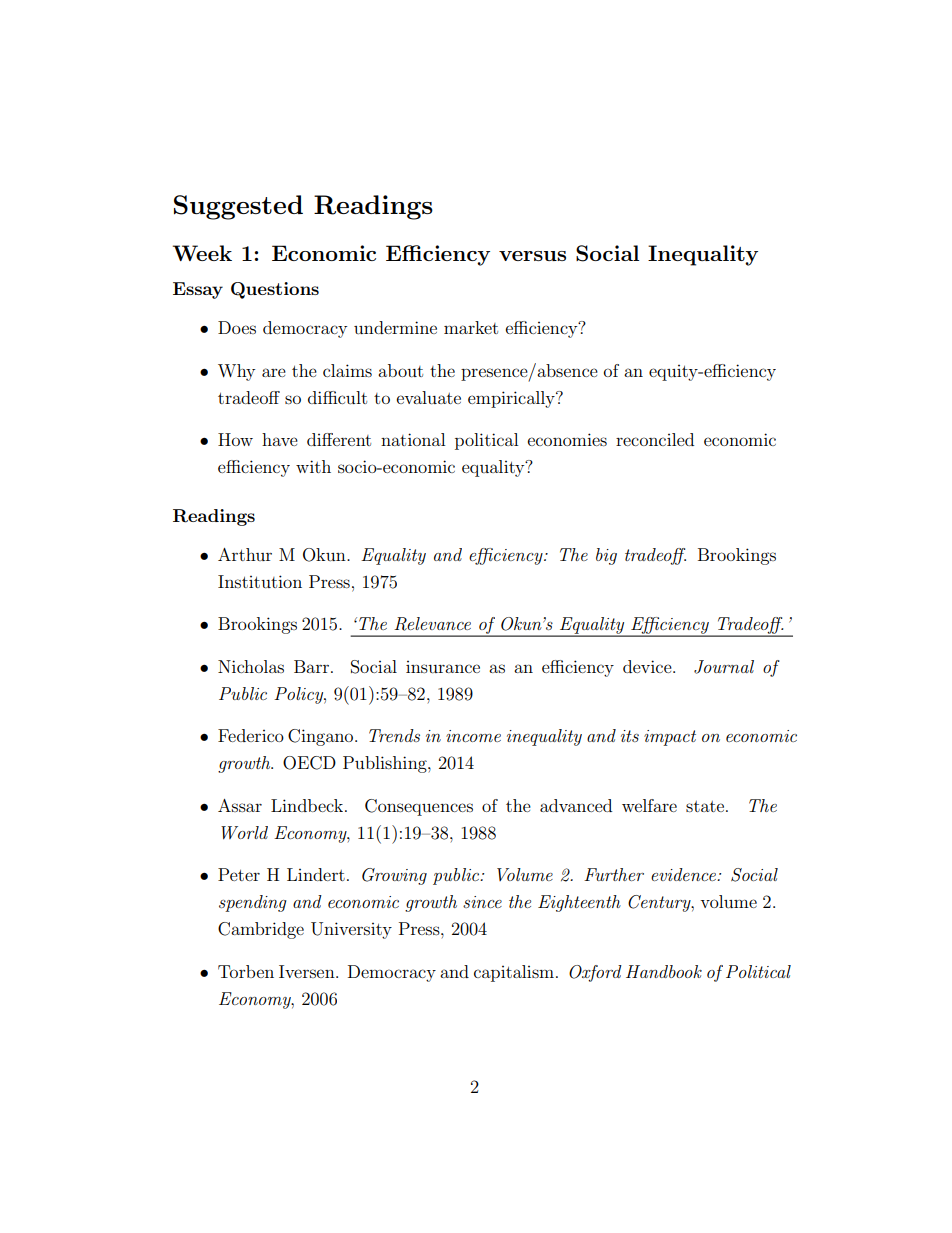  I want to click on market, so click(471, 327).
